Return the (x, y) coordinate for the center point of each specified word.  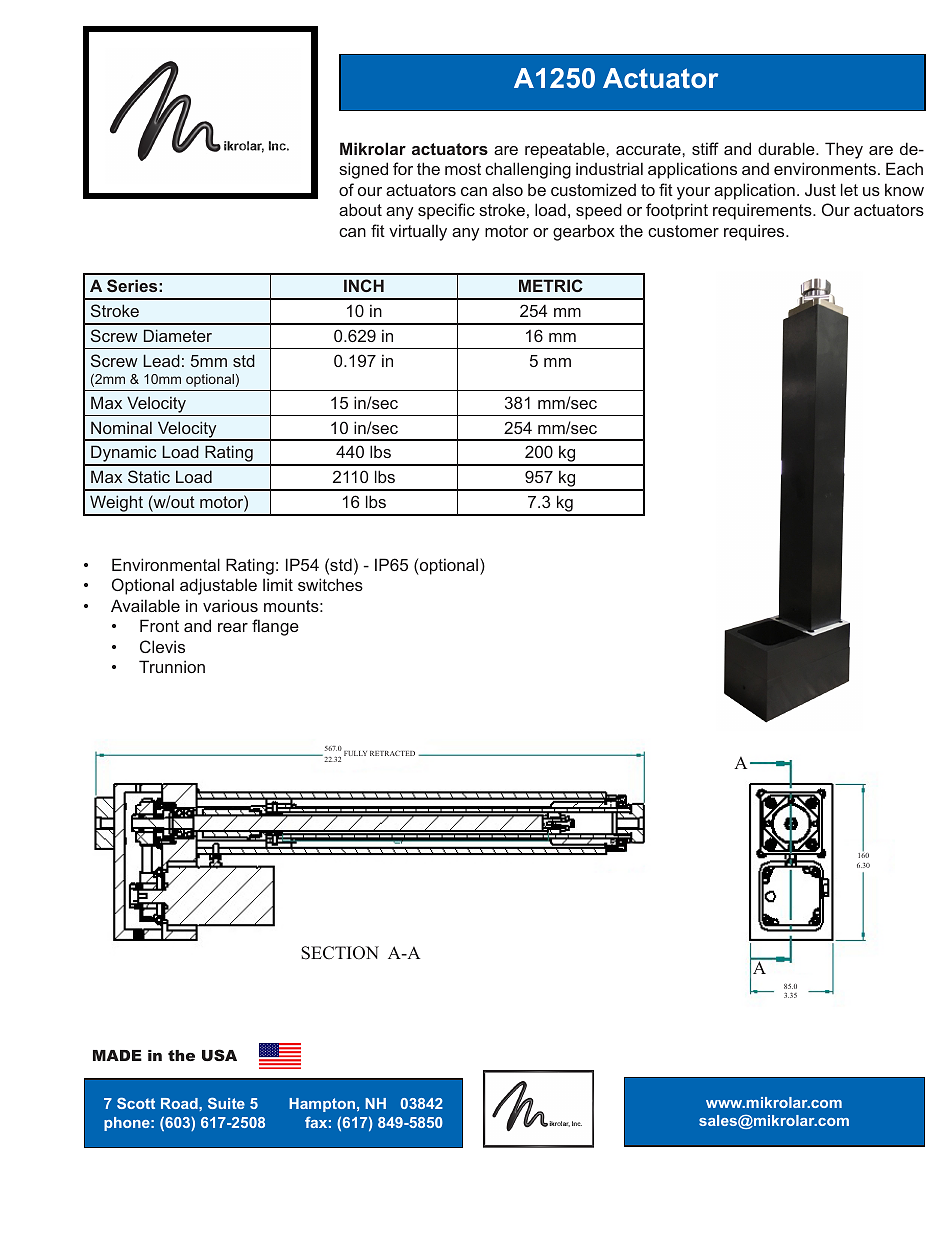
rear (233, 627)
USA (219, 1055)
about (360, 209)
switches (330, 584)
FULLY (355, 753)
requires (755, 232)
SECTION (340, 953)
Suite (226, 1103)
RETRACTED (392, 753)
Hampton (322, 1105)
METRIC (551, 285)
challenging (528, 170)
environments (825, 168)
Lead (161, 360)
